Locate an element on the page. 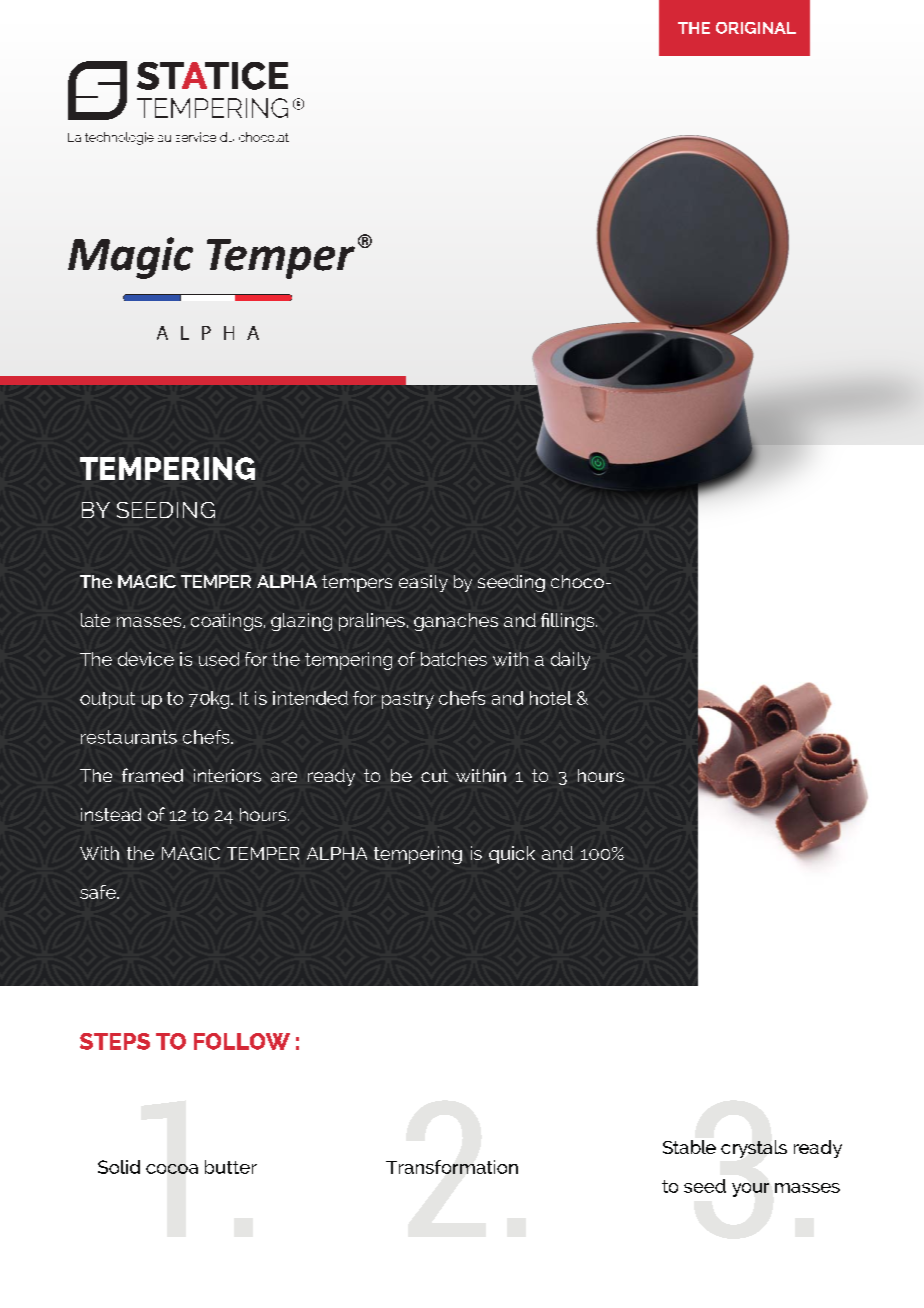  Transformation is located at coordinates (452, 1167).
